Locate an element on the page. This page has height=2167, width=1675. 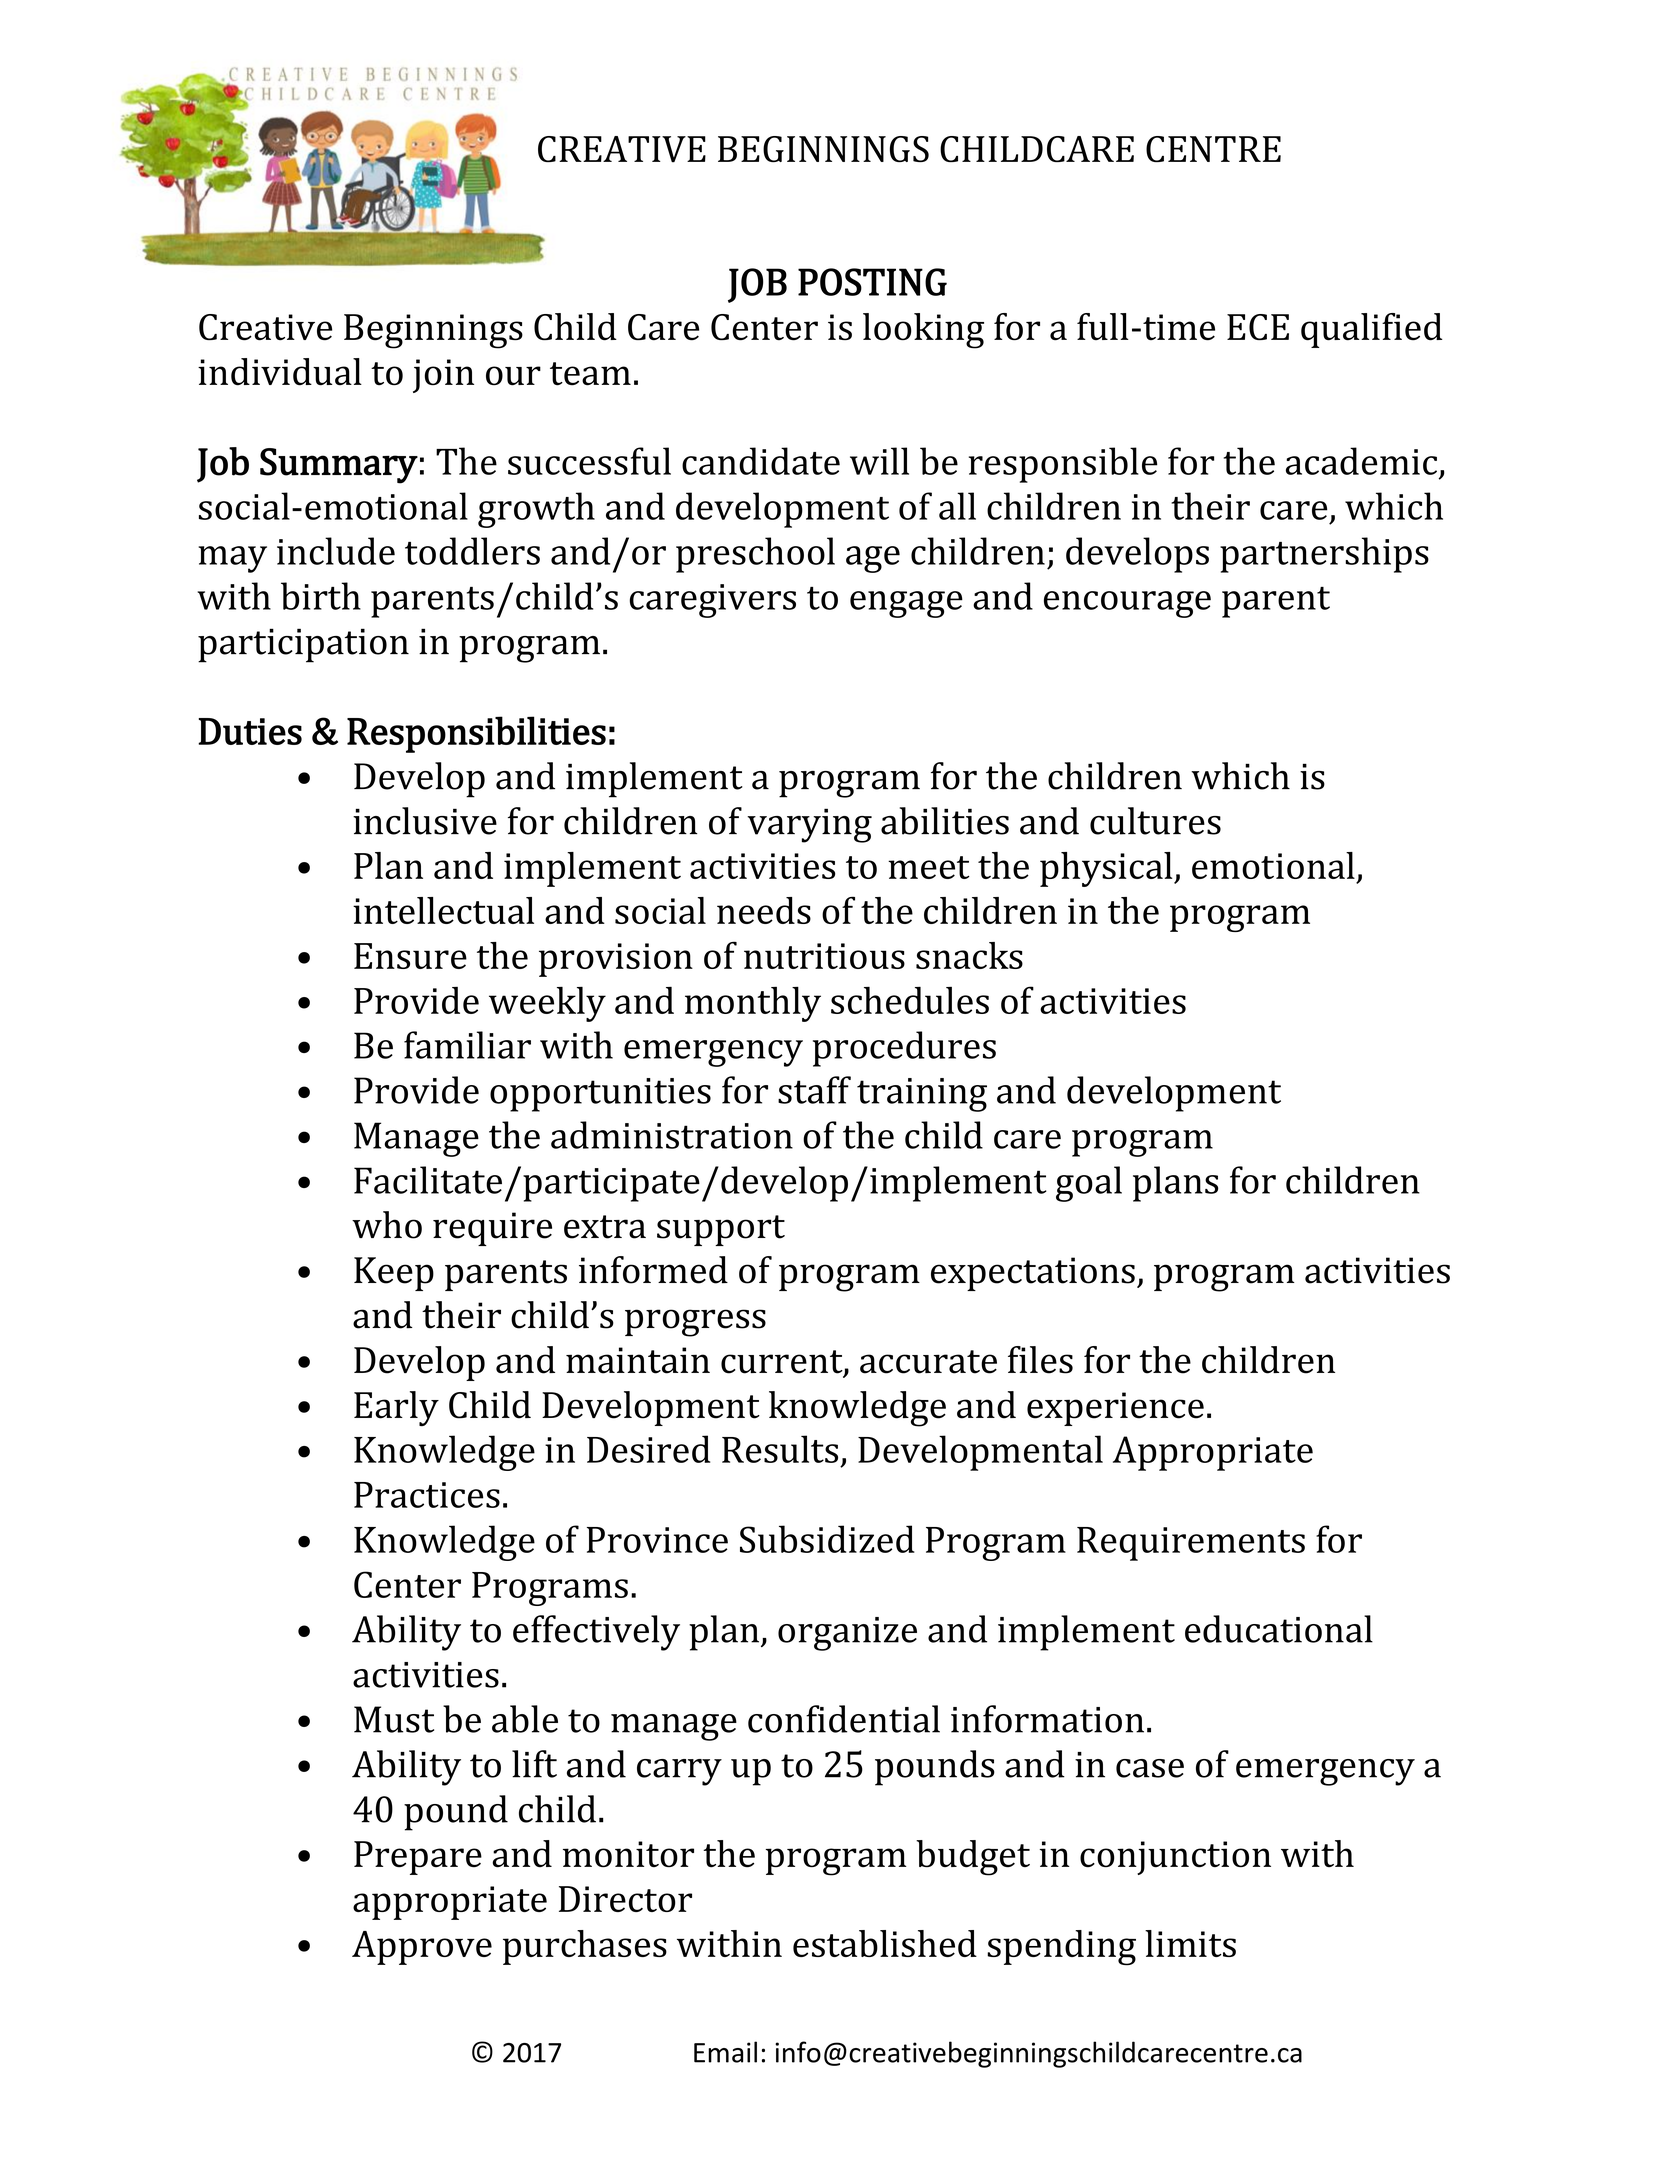
limits is located at coordinates (1190, 1943).
